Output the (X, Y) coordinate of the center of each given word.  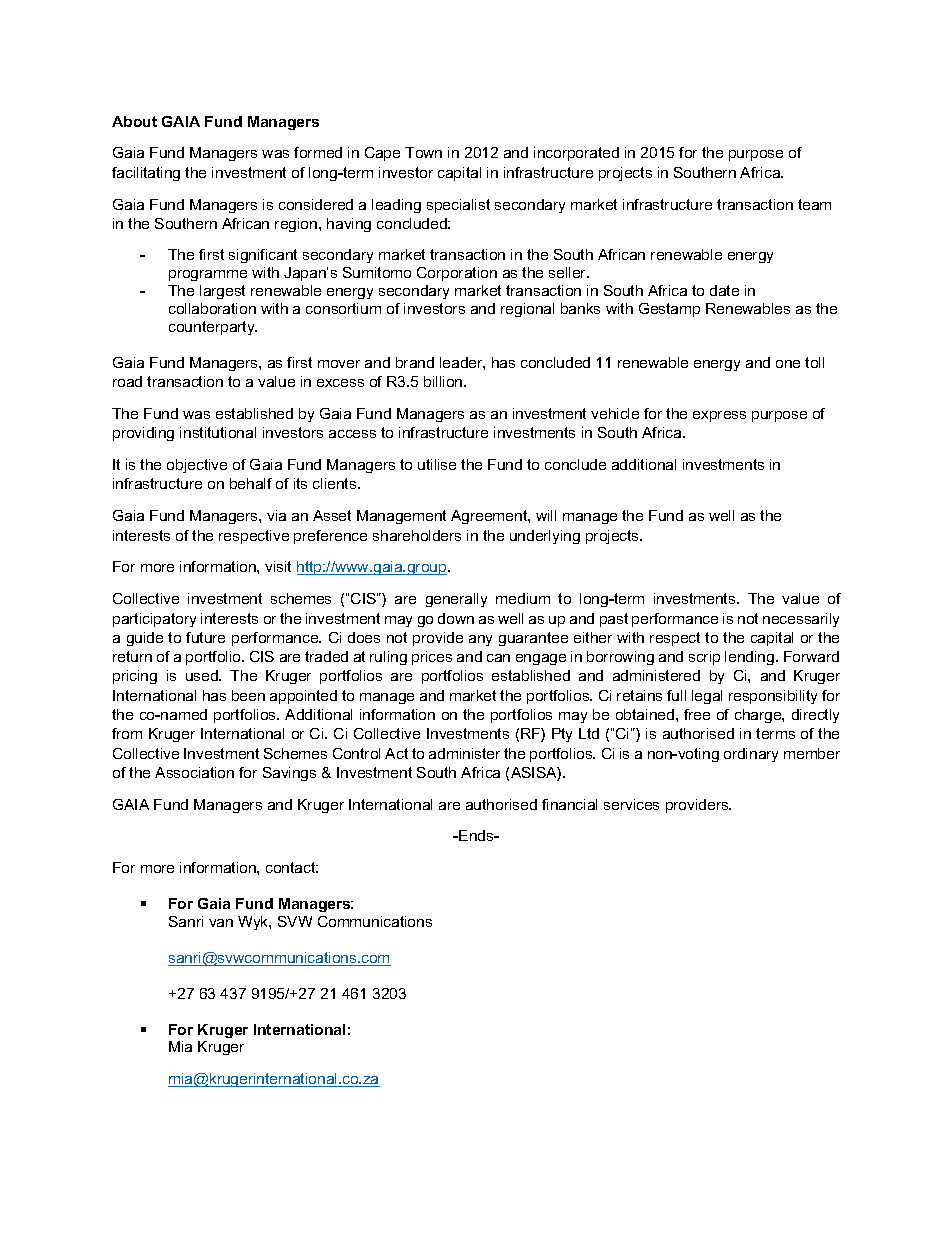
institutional (218, 432)
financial (569, 804)
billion (444, 381)
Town (423, 152)
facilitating (146, 174)
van (221, 923)
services (631, 804)
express (719, 416)
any (480, 640)
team (814, 204)
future (205, 637)
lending (751, 658)
